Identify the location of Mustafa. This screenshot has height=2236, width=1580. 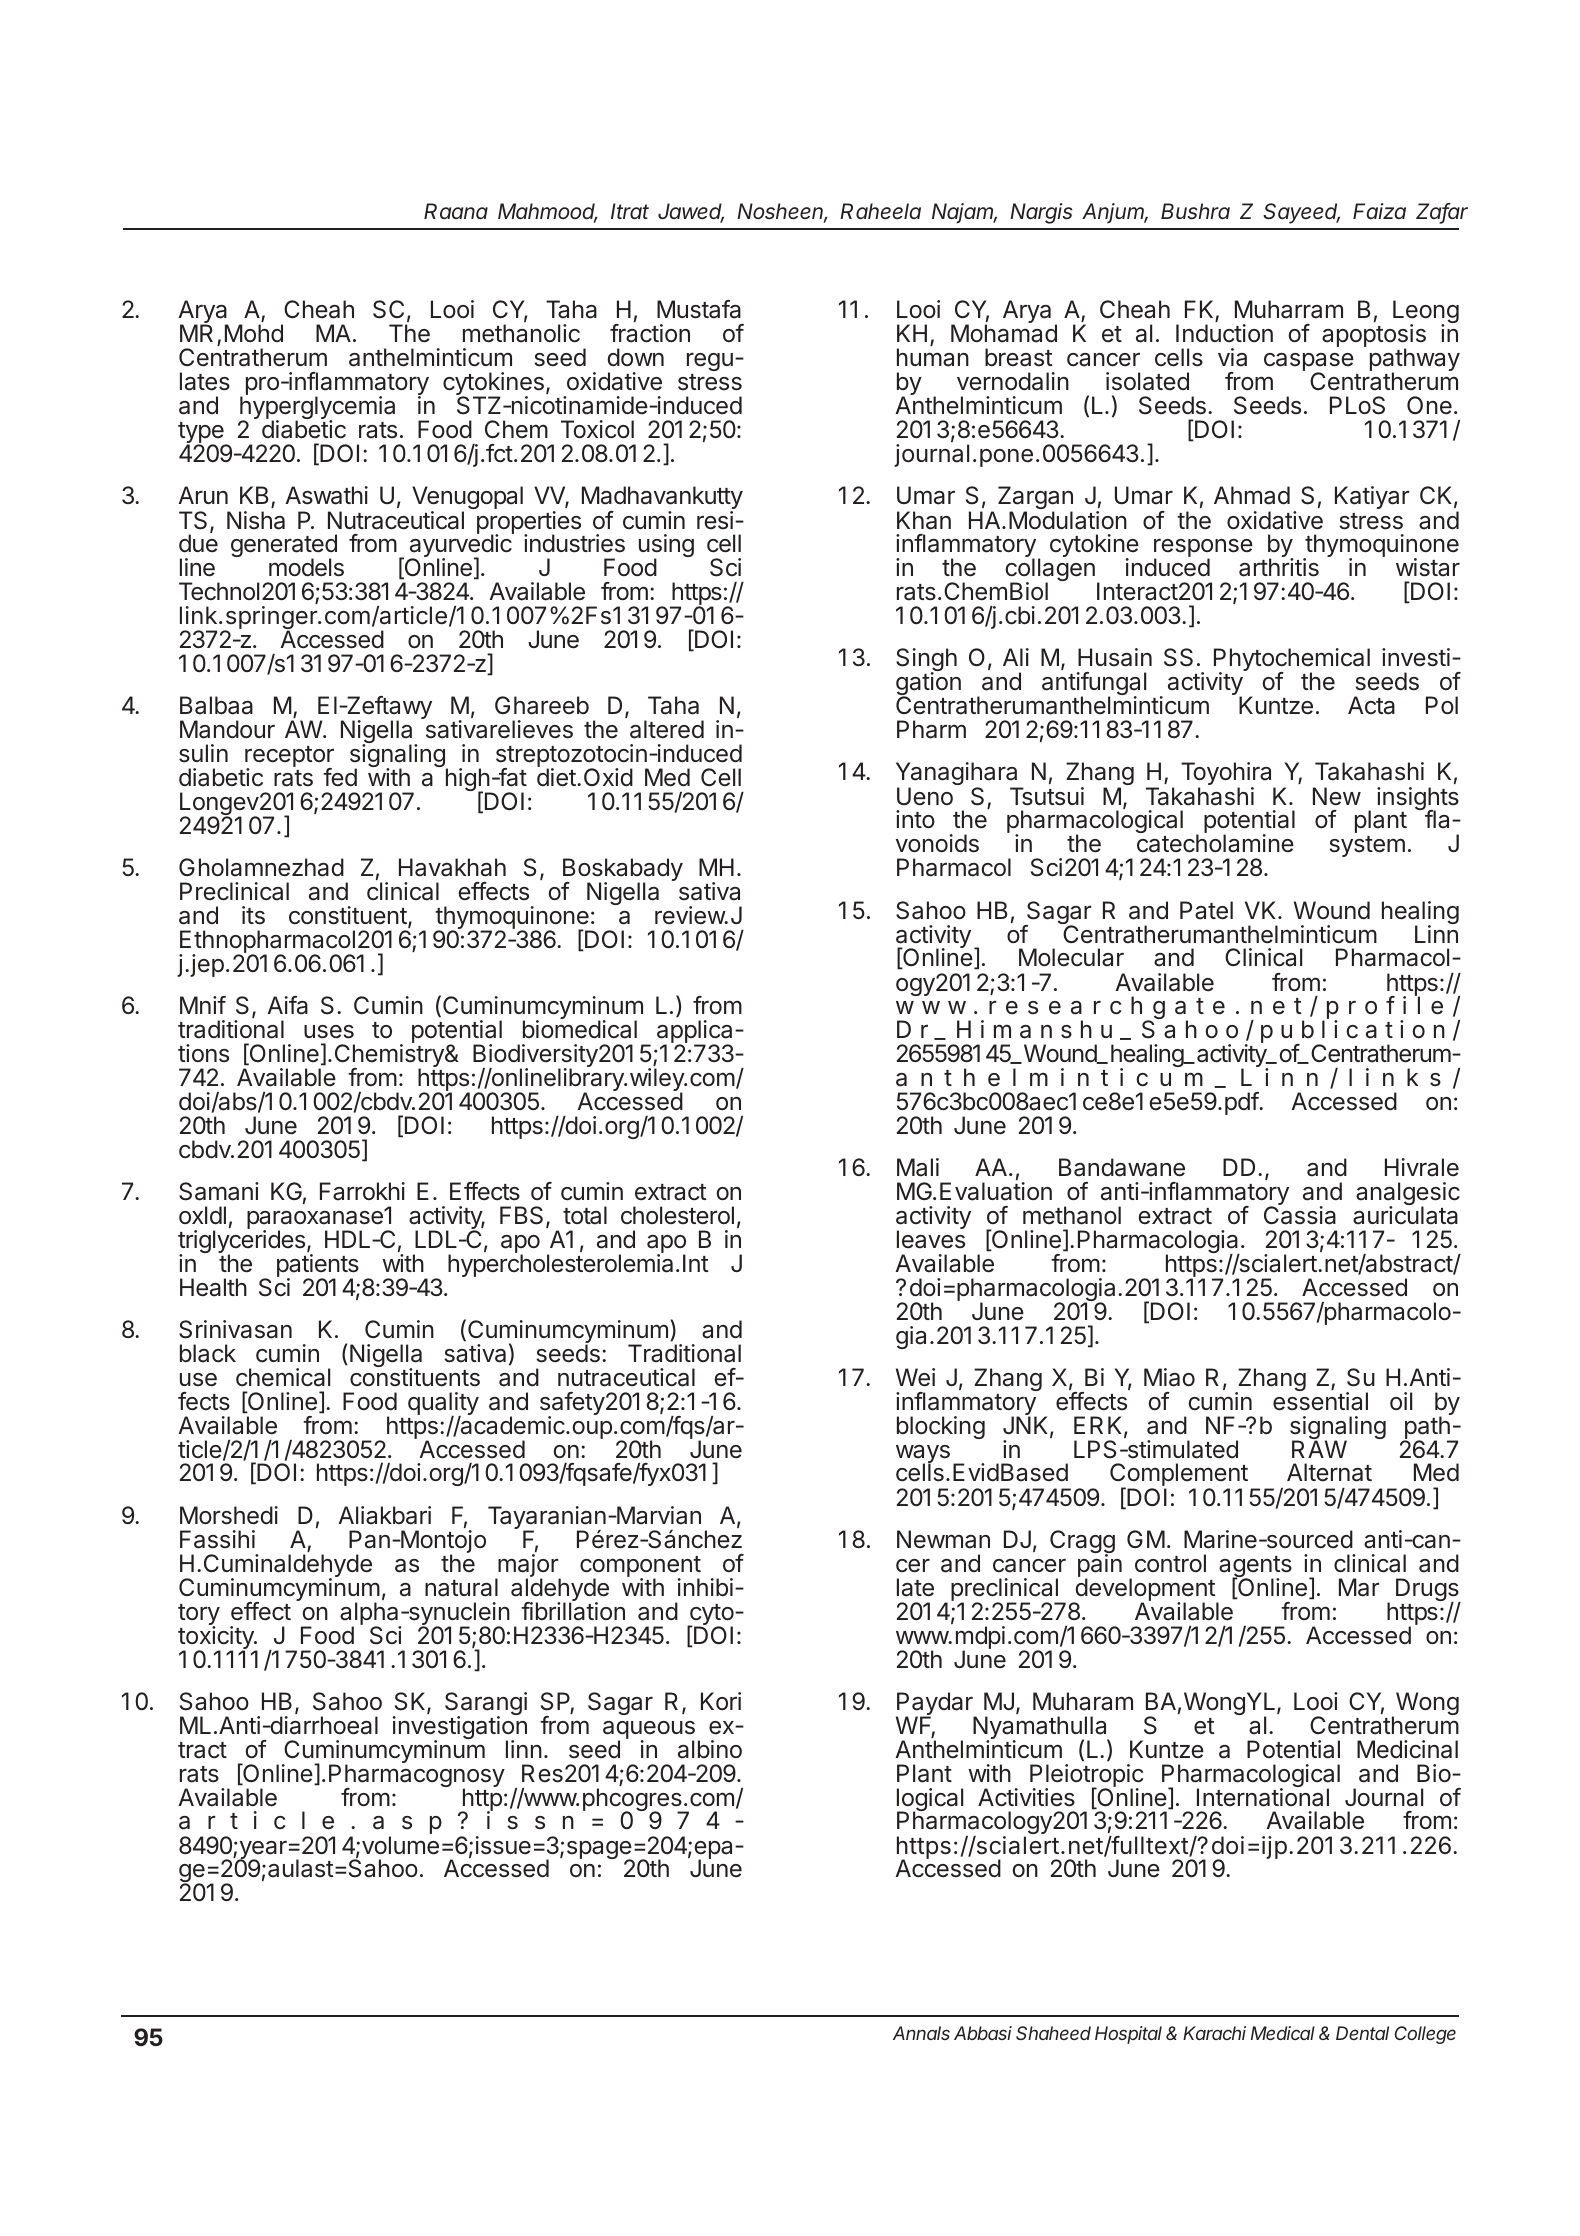
(699, 309).
